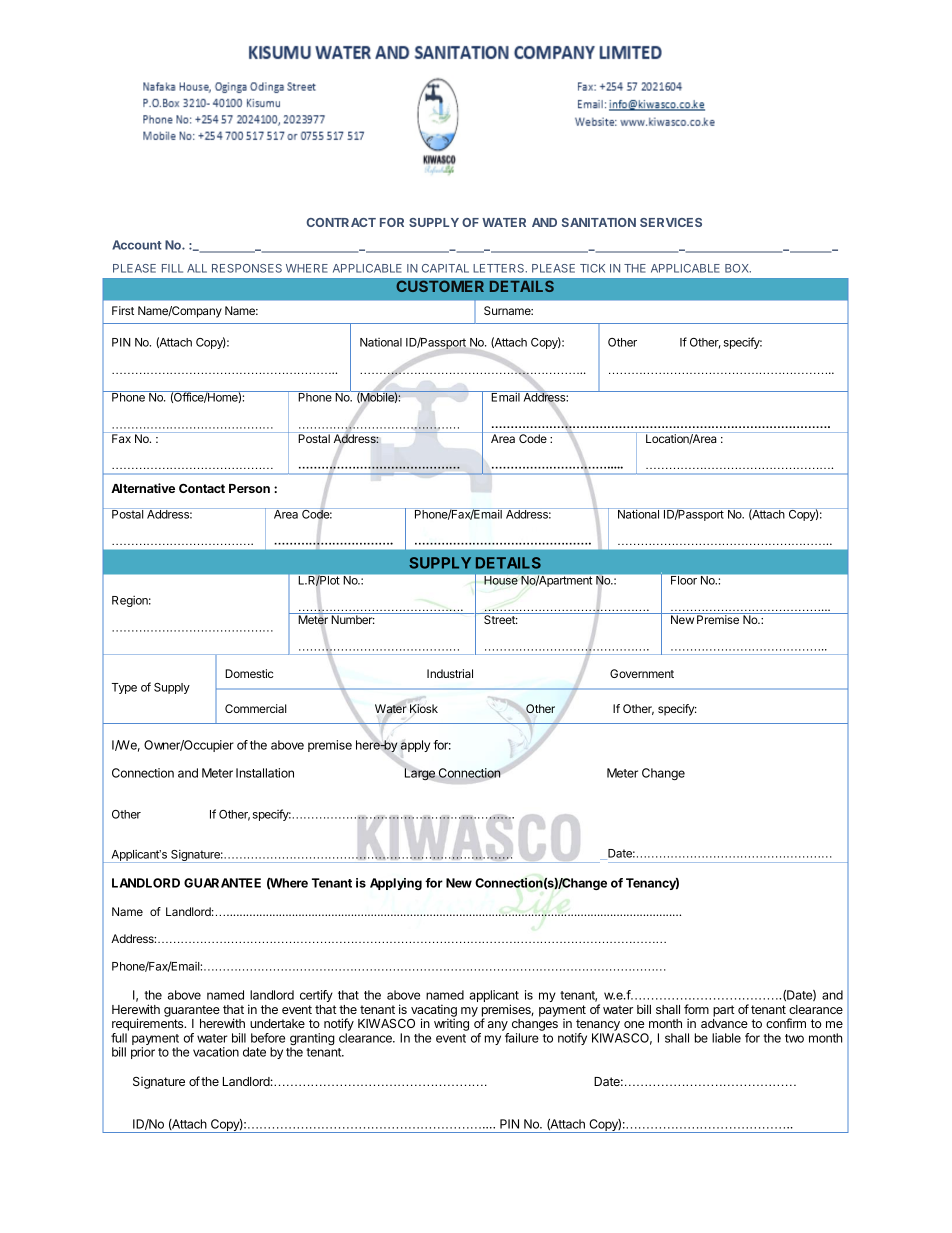  I want to click on TICK, so click(592, 268).
